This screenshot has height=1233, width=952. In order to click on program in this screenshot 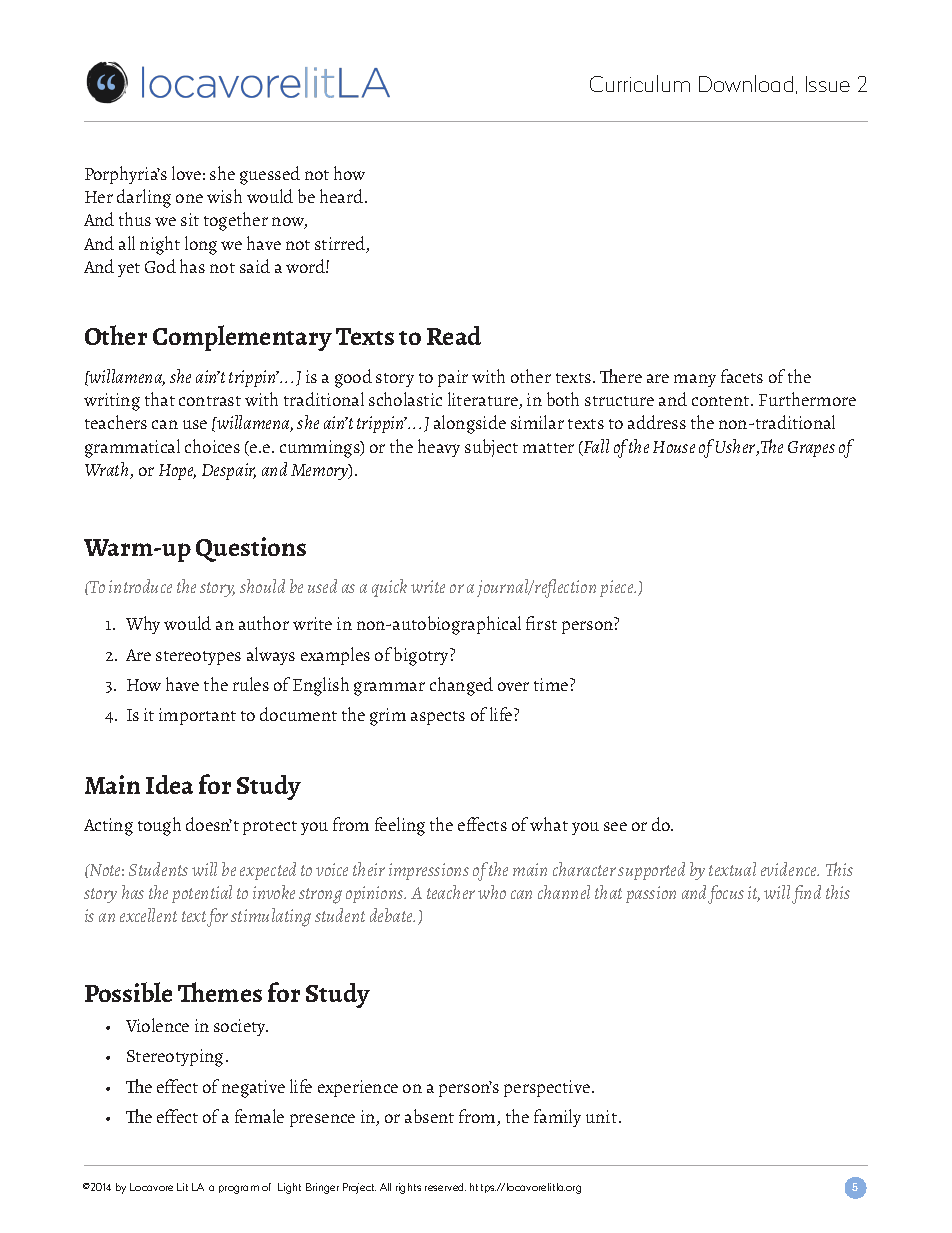, I will do `click(239, 1189)`.
